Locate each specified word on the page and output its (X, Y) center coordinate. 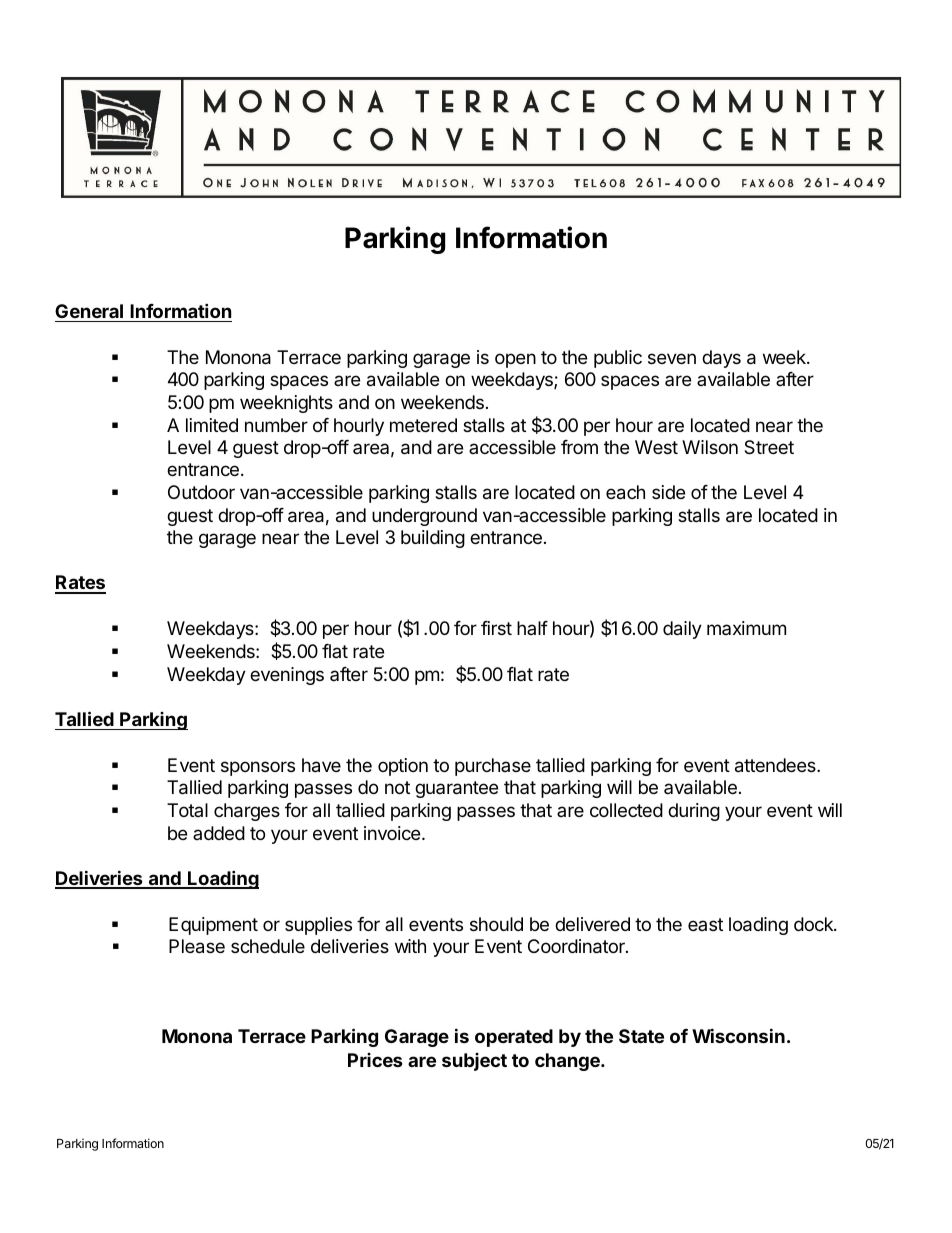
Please (197, 946)
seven (672, 358)
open (515, 360)
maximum (746, 628)
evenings (287, 676)
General (89, 311)
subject (474, 1062)
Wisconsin (738, 1035)
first (496, 628)
